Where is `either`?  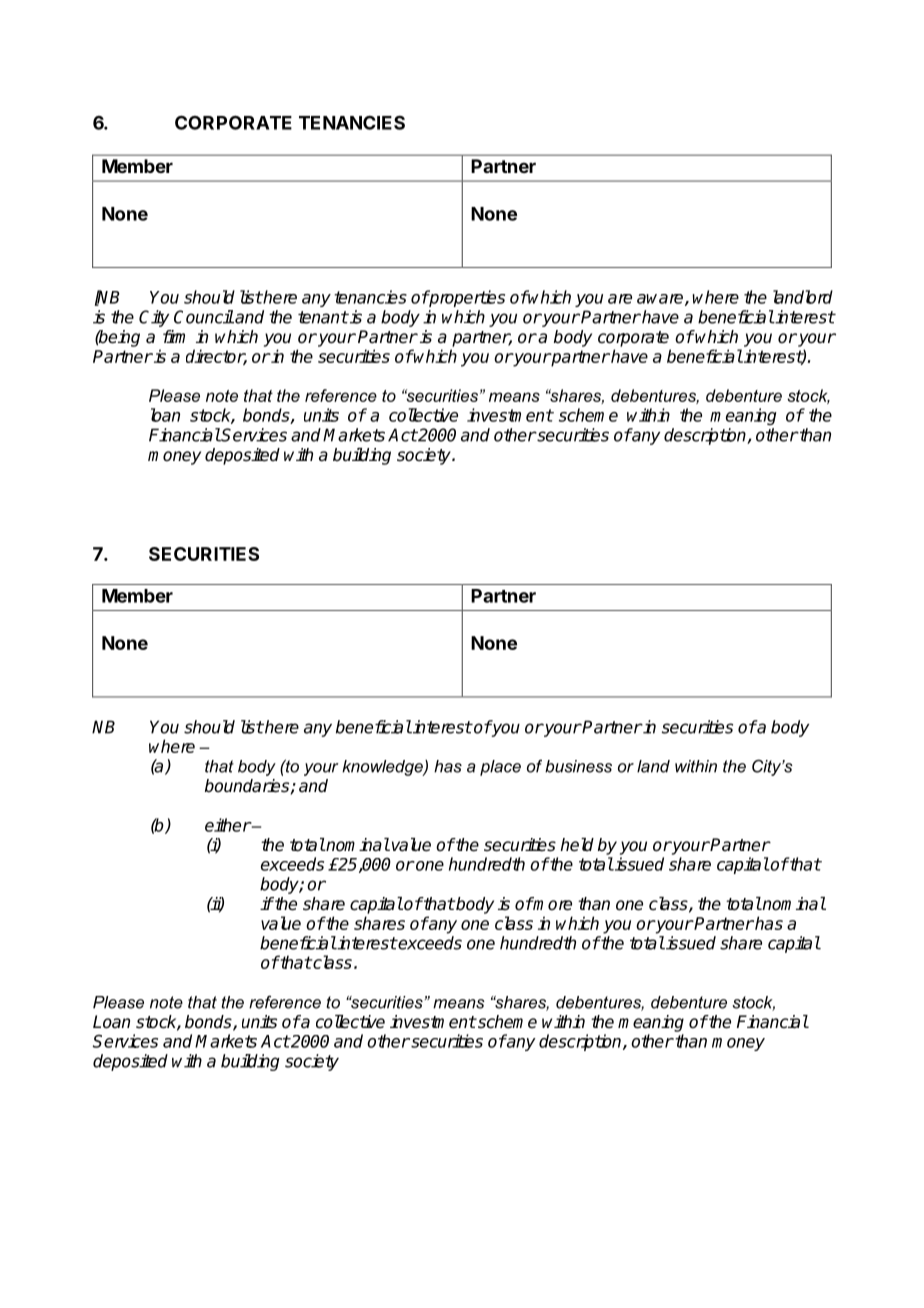
either is located at coordinates (228, 825).
